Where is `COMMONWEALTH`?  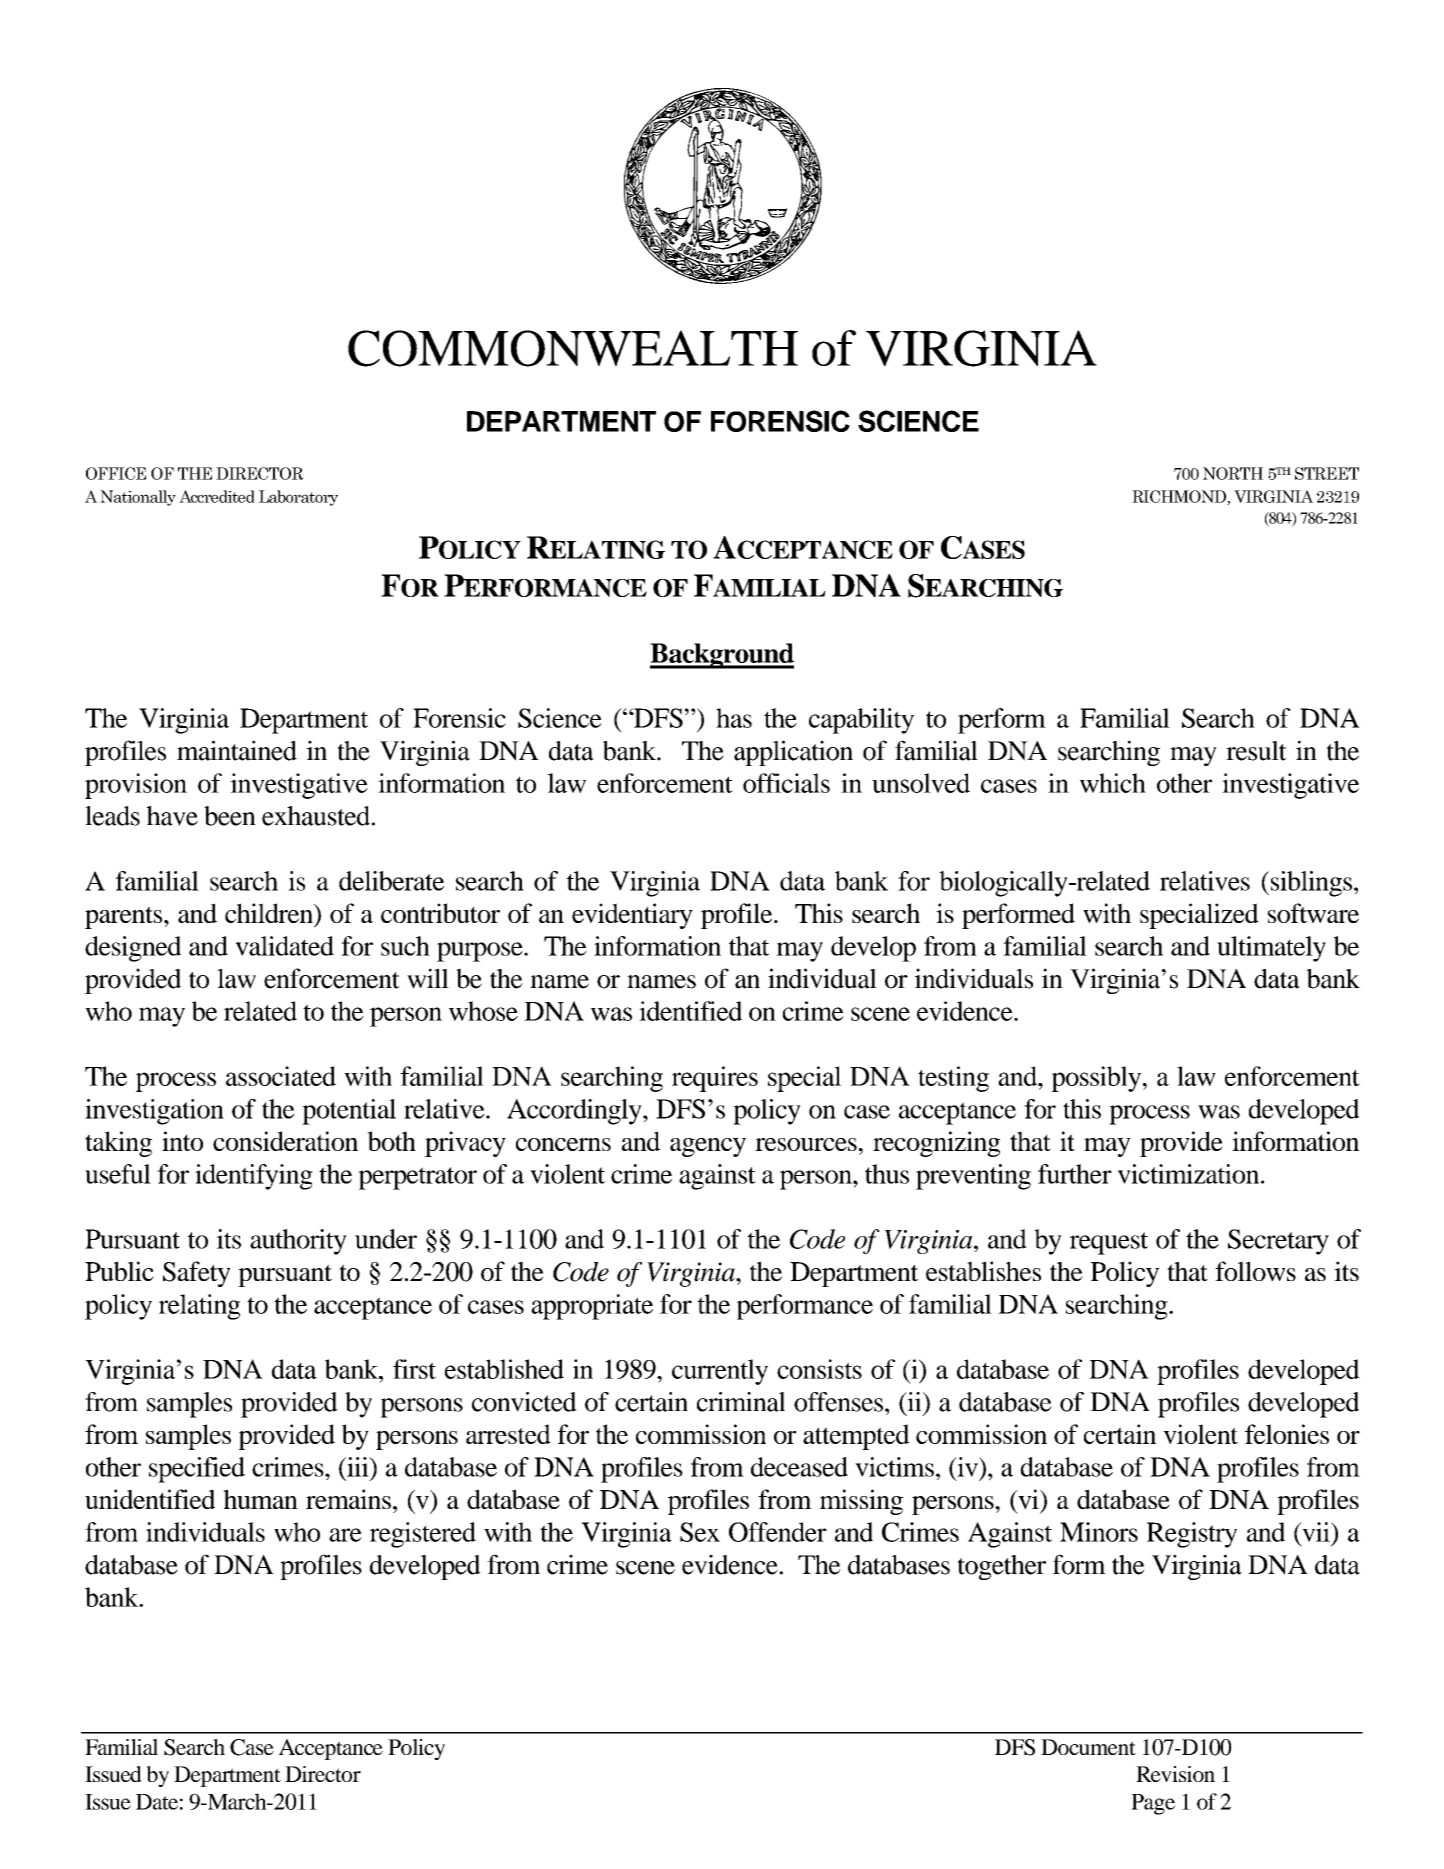
COMMONWEALTH is located at coordinates (573, 348).
